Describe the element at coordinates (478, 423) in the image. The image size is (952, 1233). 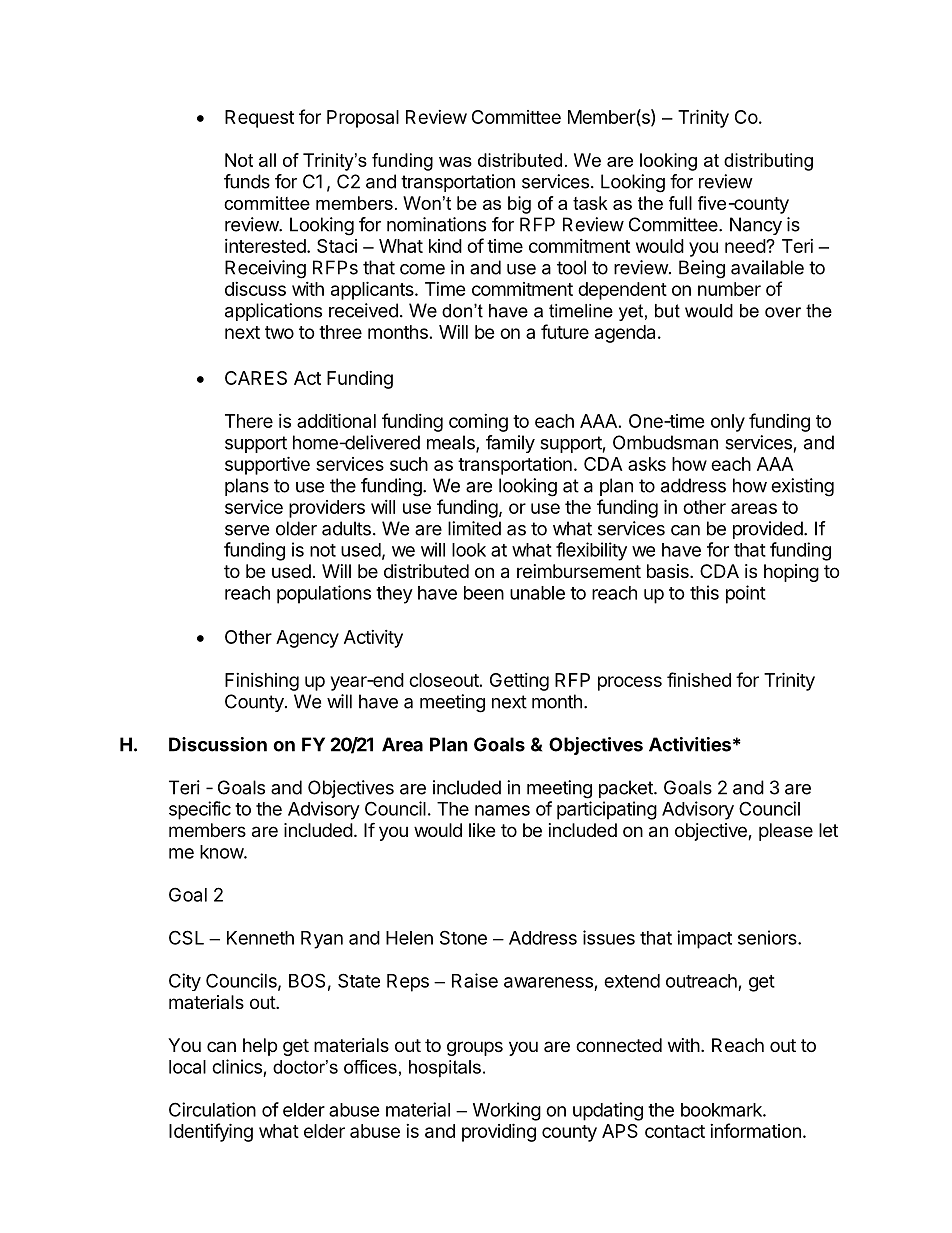
I see `coming` at that location.
